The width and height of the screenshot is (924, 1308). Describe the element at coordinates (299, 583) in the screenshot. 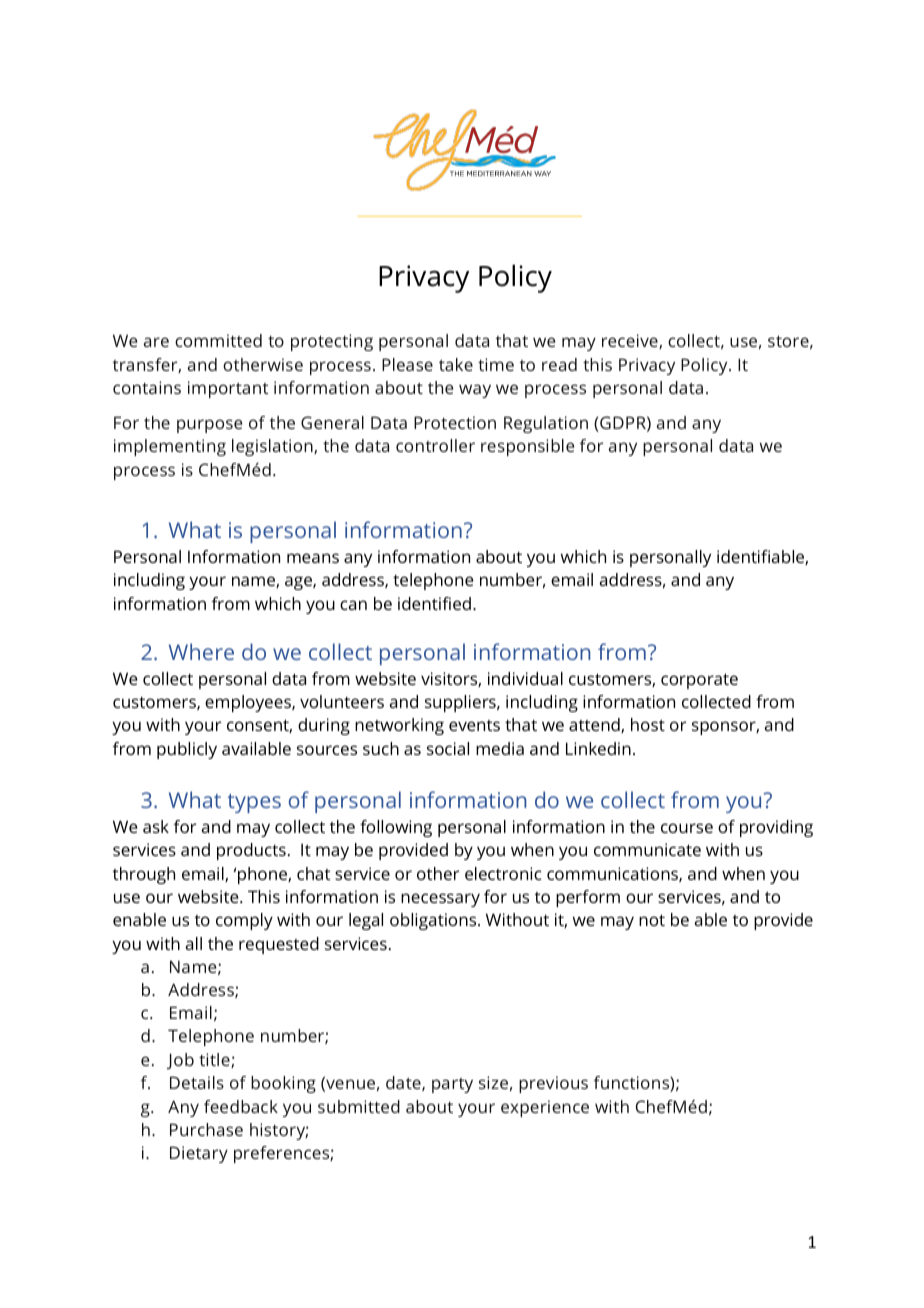

I see `age` at that location.
